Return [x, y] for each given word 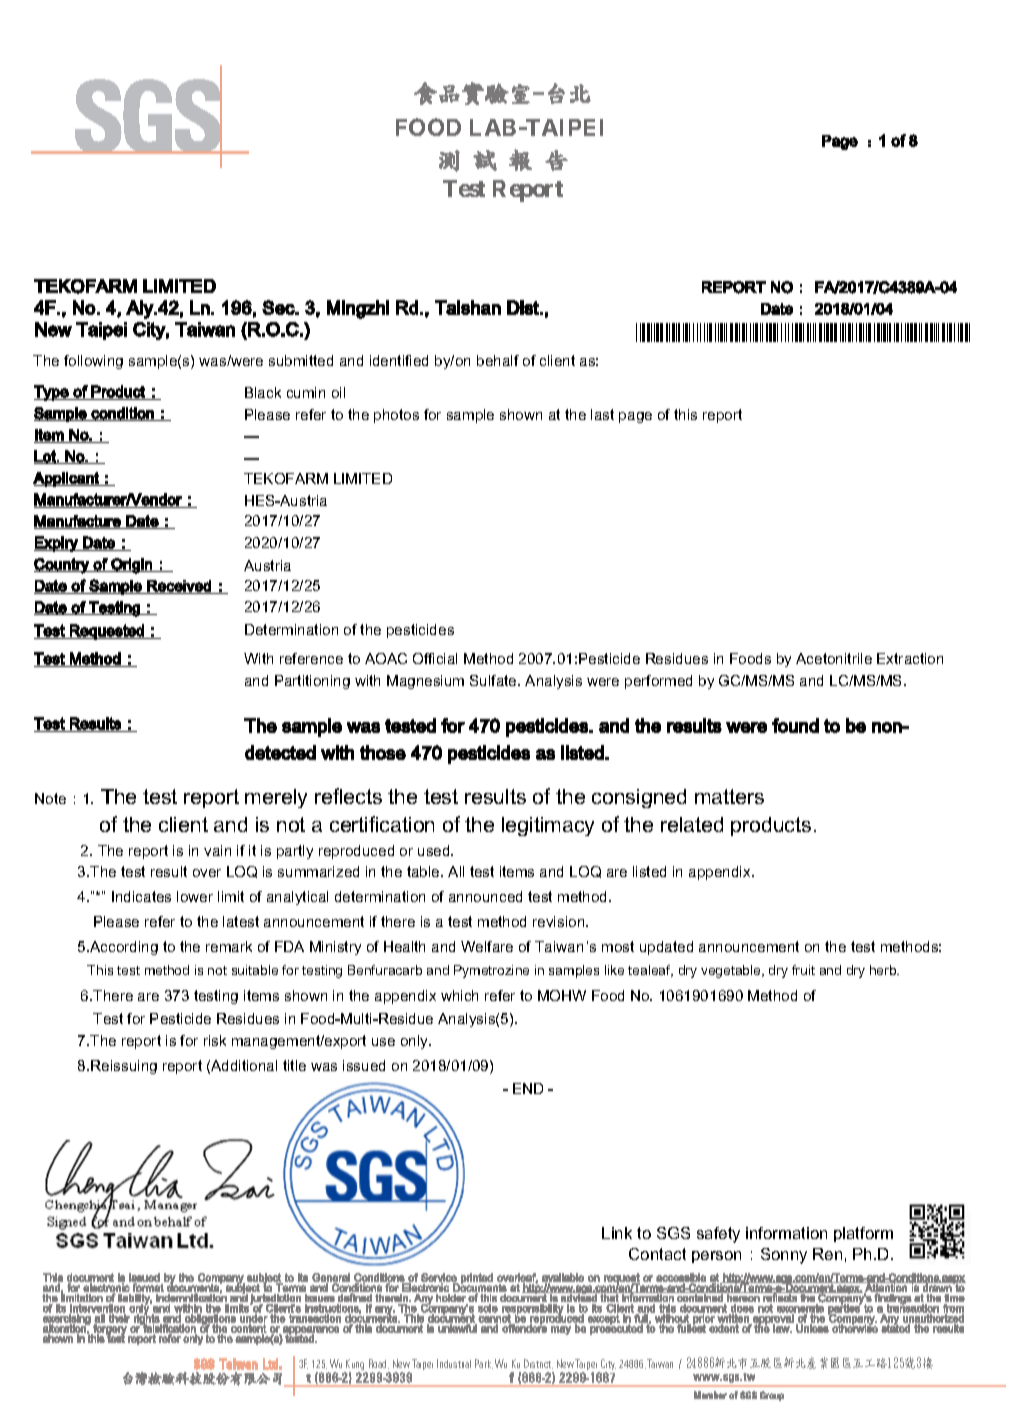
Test [464, 188]
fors [438, 414]
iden [384, 360]
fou [785, 725]
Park [484, 1364]
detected [280, 752]
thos [378, 752]
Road [379, 1364]
